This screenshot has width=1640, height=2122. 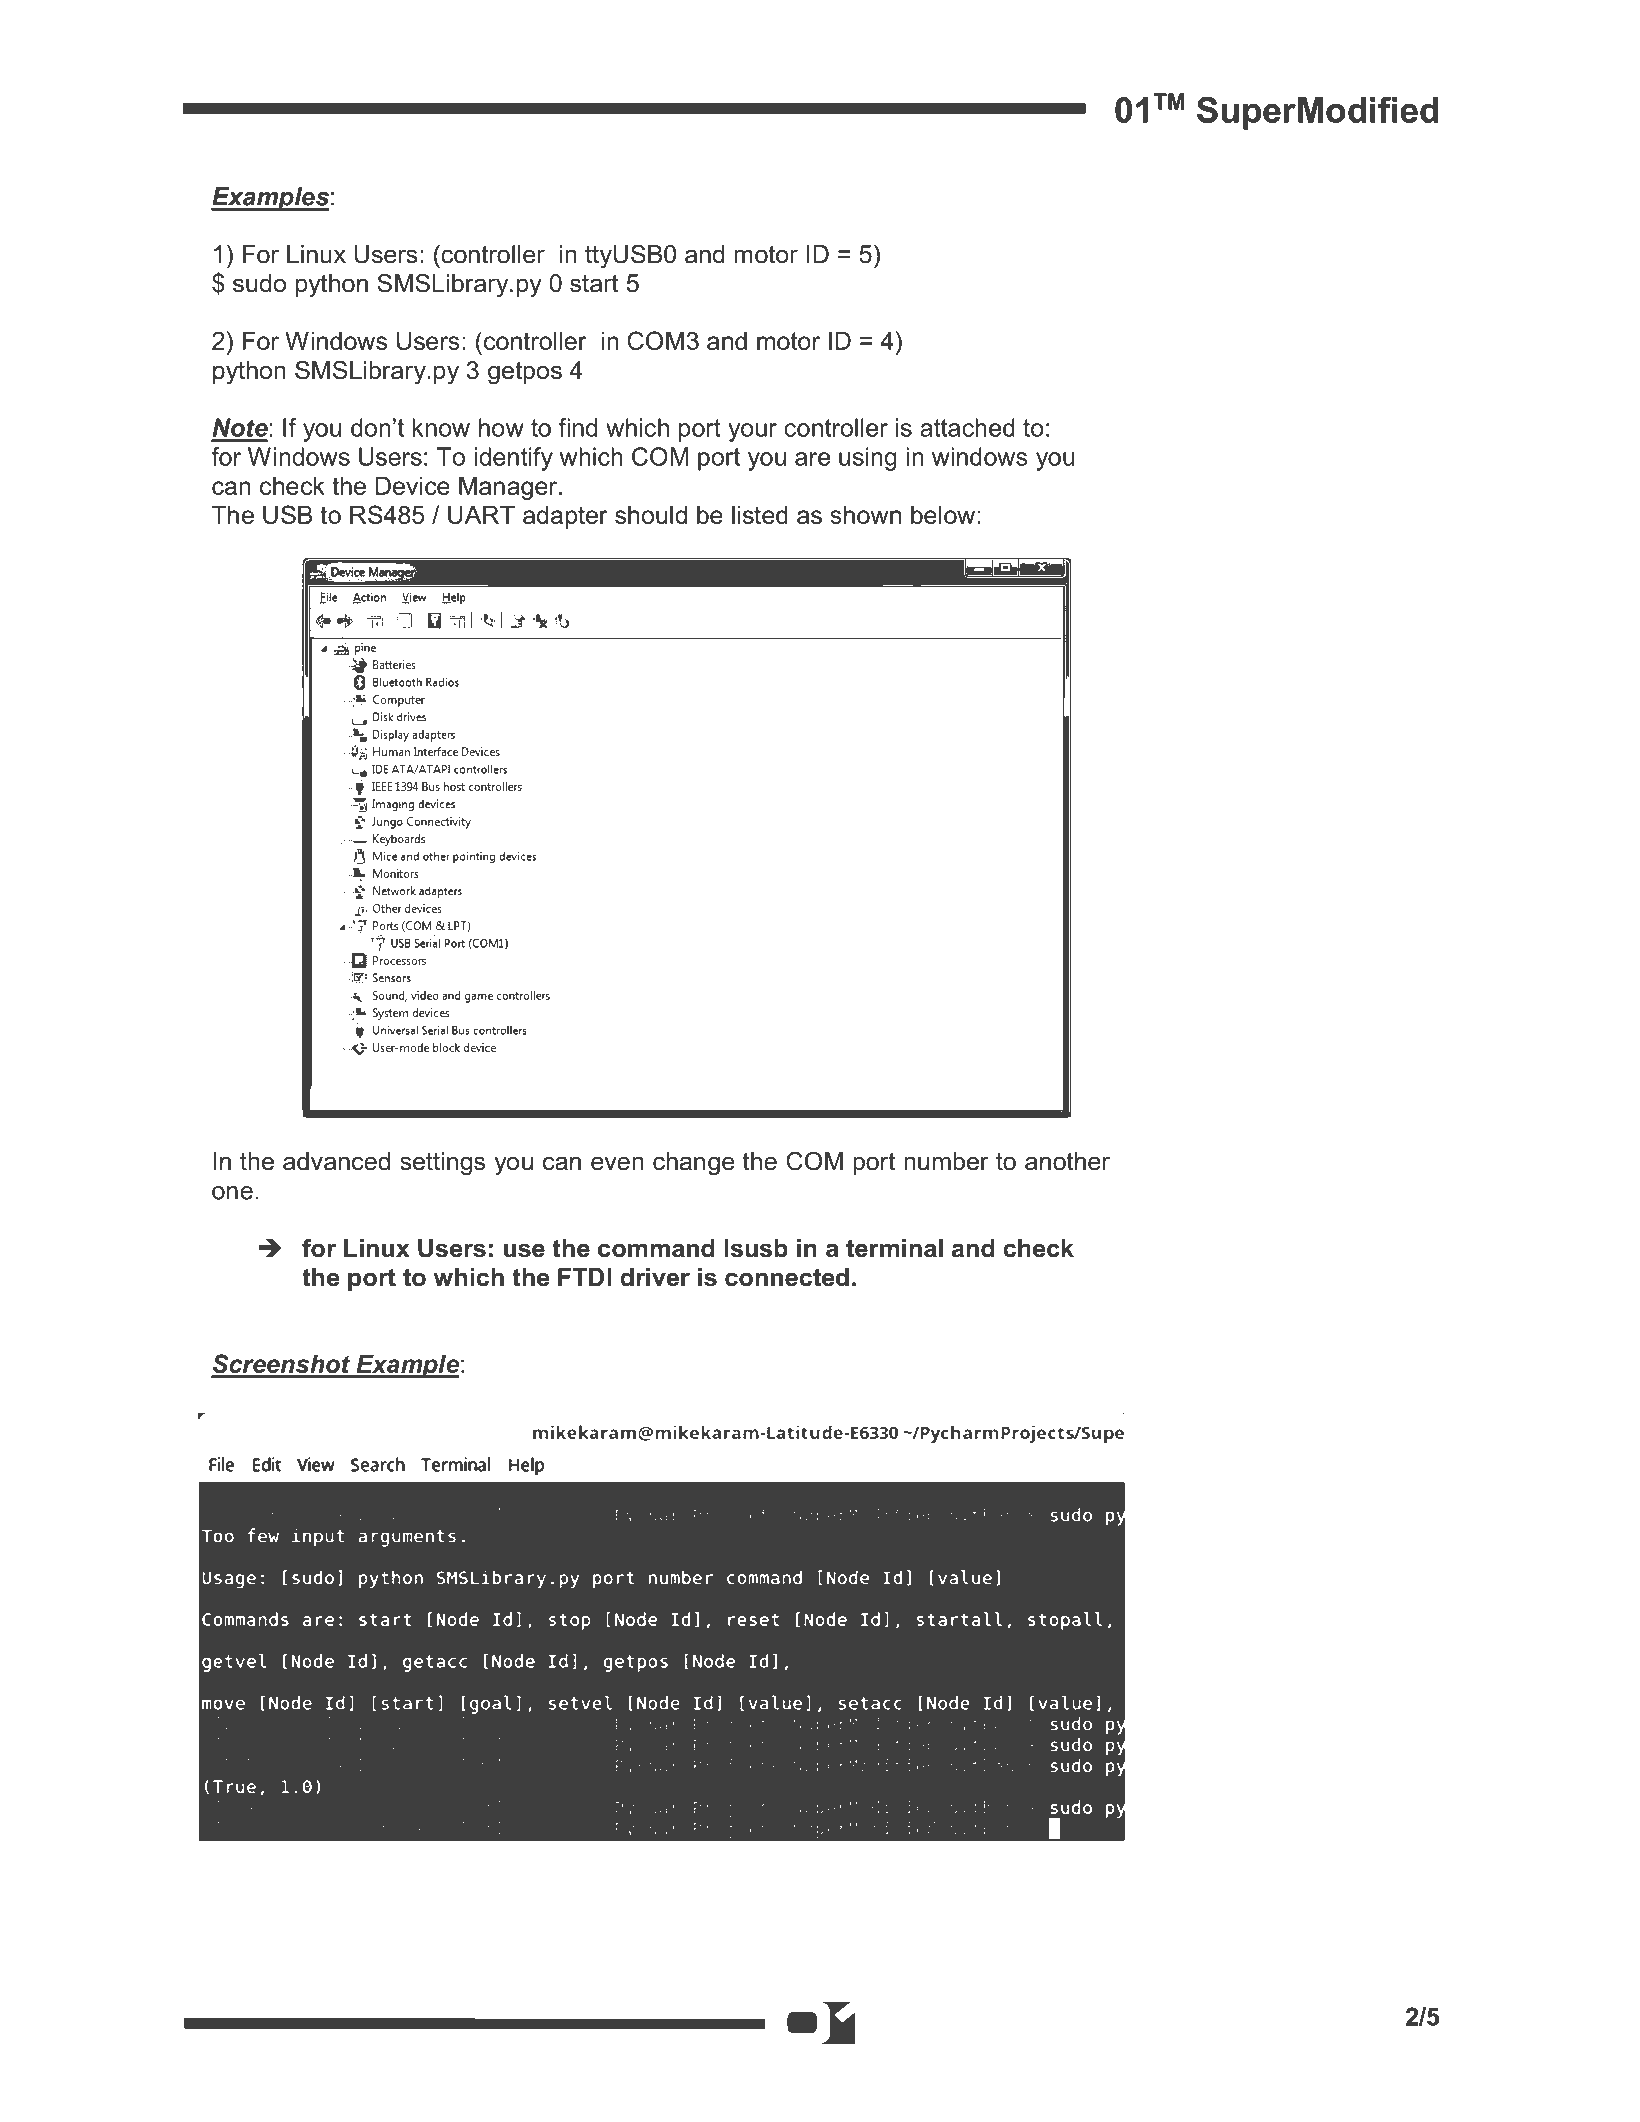 What do you see at coordinates (944, 515) in the screenshot?
I see `below` at bounding box center [944, 515].
